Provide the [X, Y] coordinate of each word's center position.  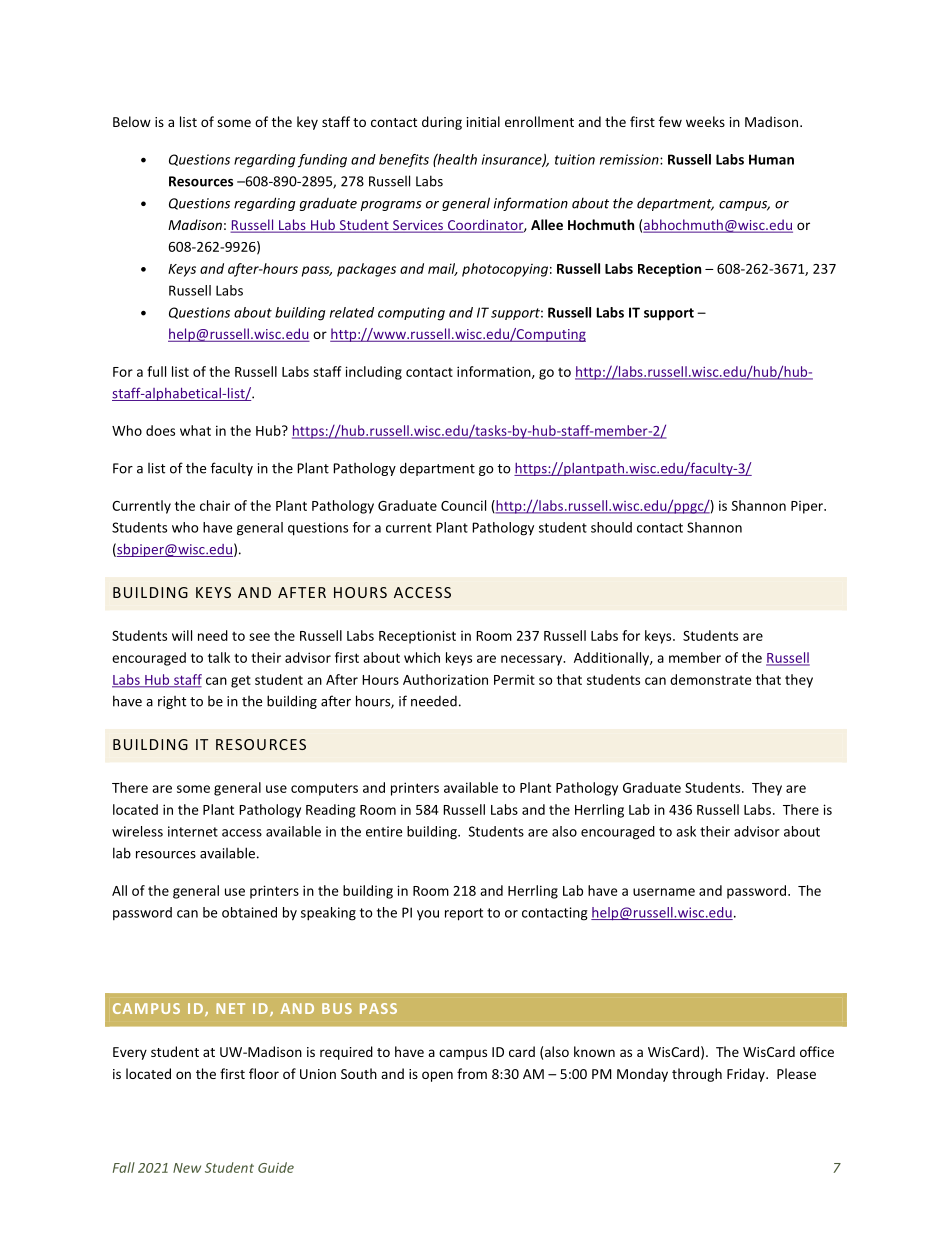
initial [483, 121]
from [472, 1073]
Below [132, 121]
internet [193, 831]
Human [771, 159]
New [187, 1168]
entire [384, 831]
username [664, 892]
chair [215, 505]
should [611, 527]
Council [463, 505]
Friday [747, 1075]
